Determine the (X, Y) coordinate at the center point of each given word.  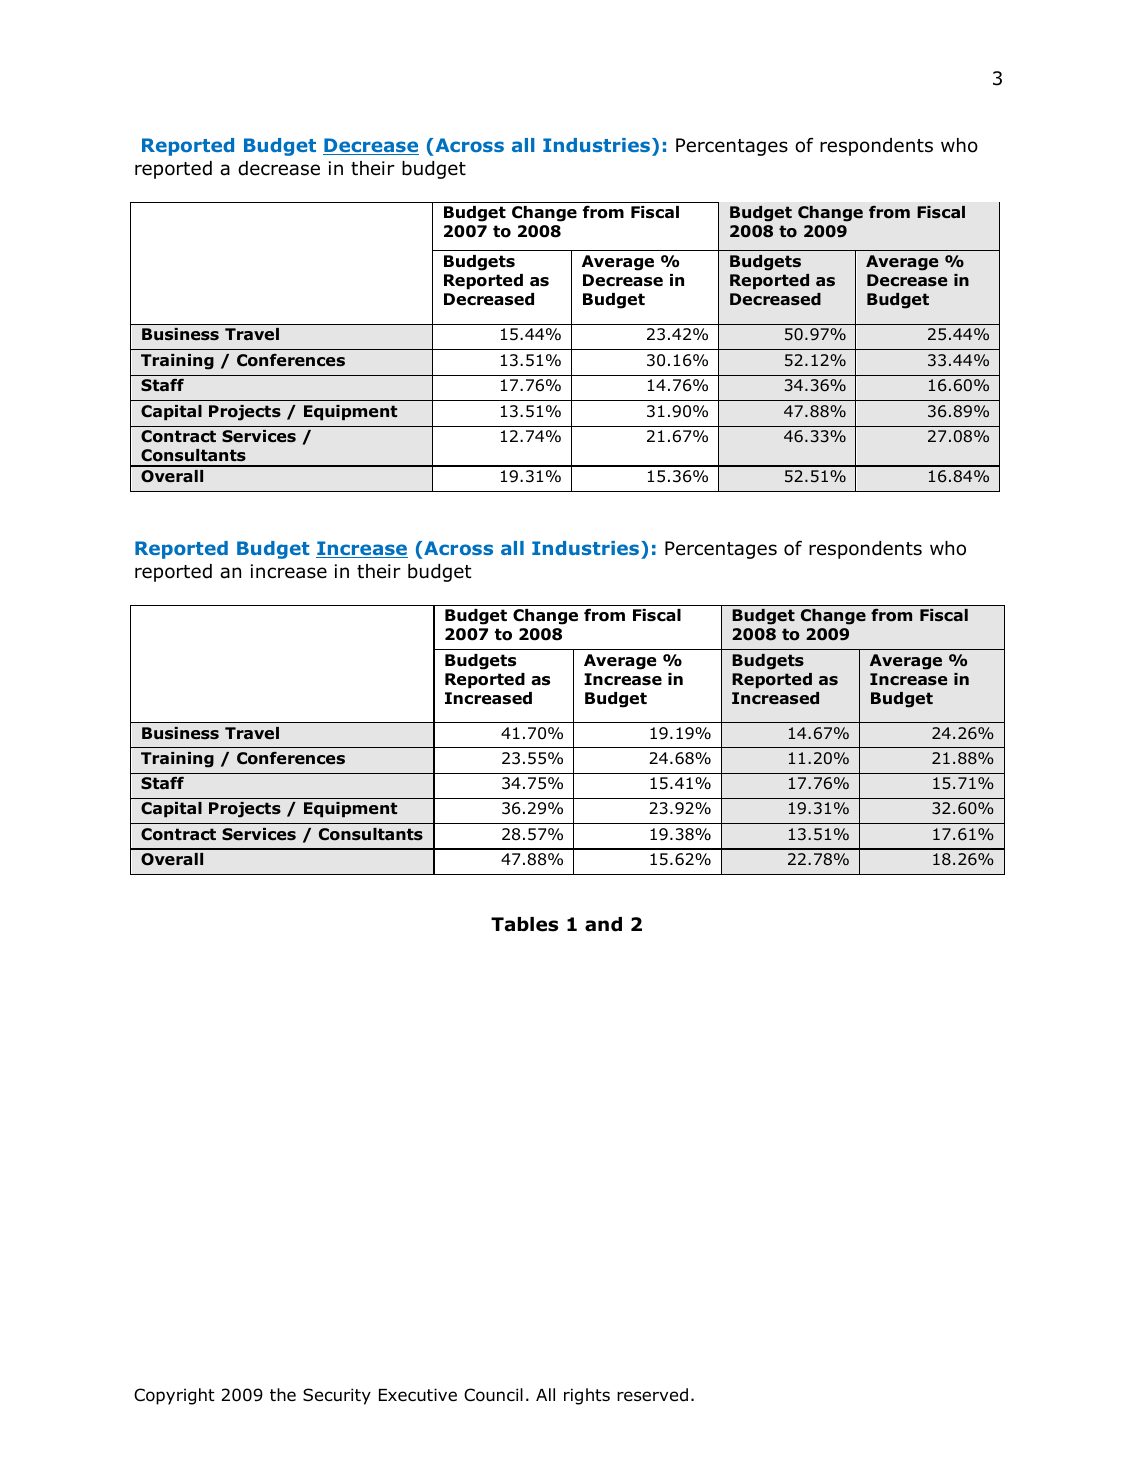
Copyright (174, 1396)
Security (337, 1396)
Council (493, 1395)
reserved (652, 1395)
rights (587, 1396)
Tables (524, 924)
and (603, 924)
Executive (418, 1395)
